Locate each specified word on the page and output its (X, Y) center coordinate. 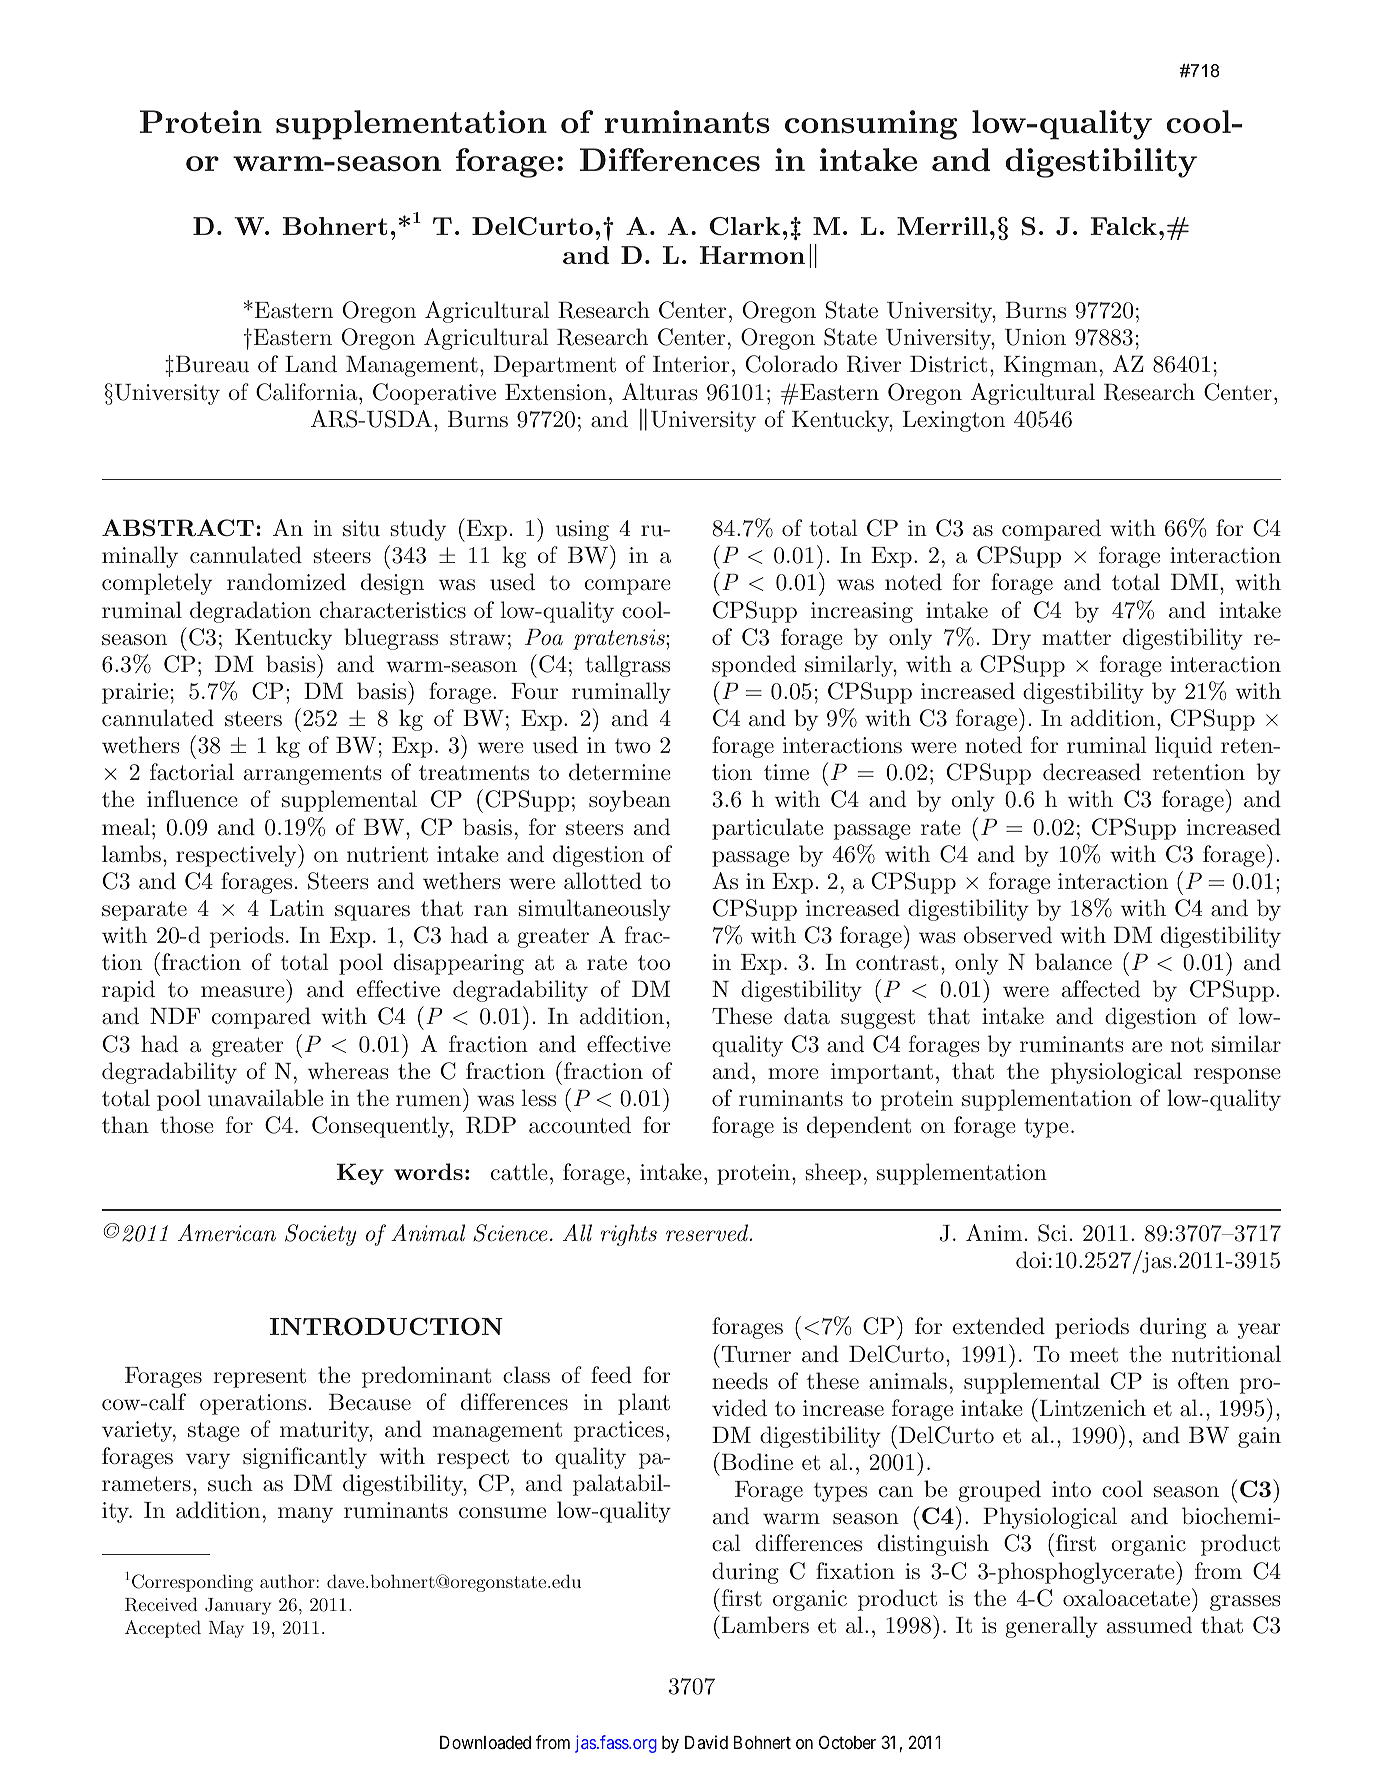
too (654, 962)
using (582, 530)
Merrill (942, 226)
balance (1073, 962)
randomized (286, 582)
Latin (297, 908)
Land (311, 364)
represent (259, 1378)
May (226, 1629)
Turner (755, 1353)
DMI (1194, 582)
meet (1094, 1355)
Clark (745, 226)
